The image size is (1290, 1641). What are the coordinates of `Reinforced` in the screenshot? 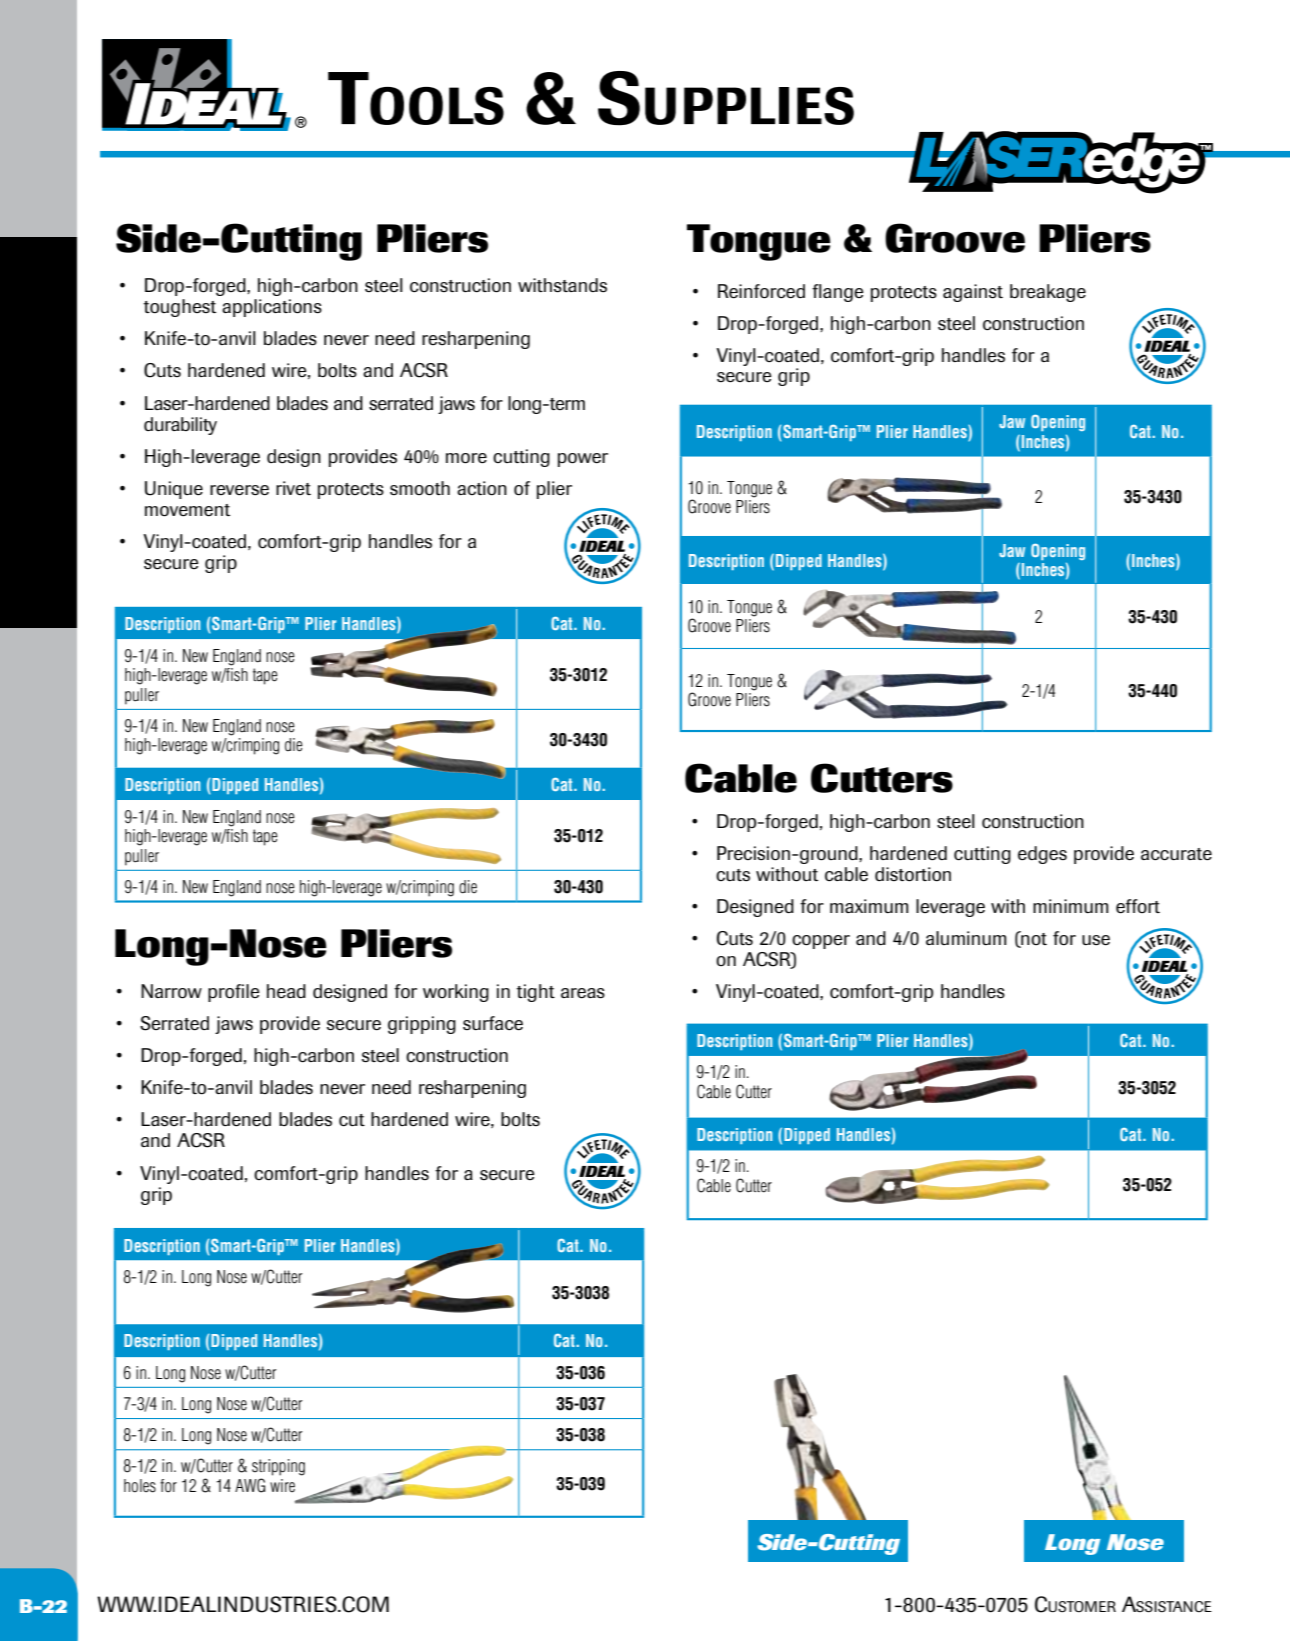 It's located at (761, 291).
